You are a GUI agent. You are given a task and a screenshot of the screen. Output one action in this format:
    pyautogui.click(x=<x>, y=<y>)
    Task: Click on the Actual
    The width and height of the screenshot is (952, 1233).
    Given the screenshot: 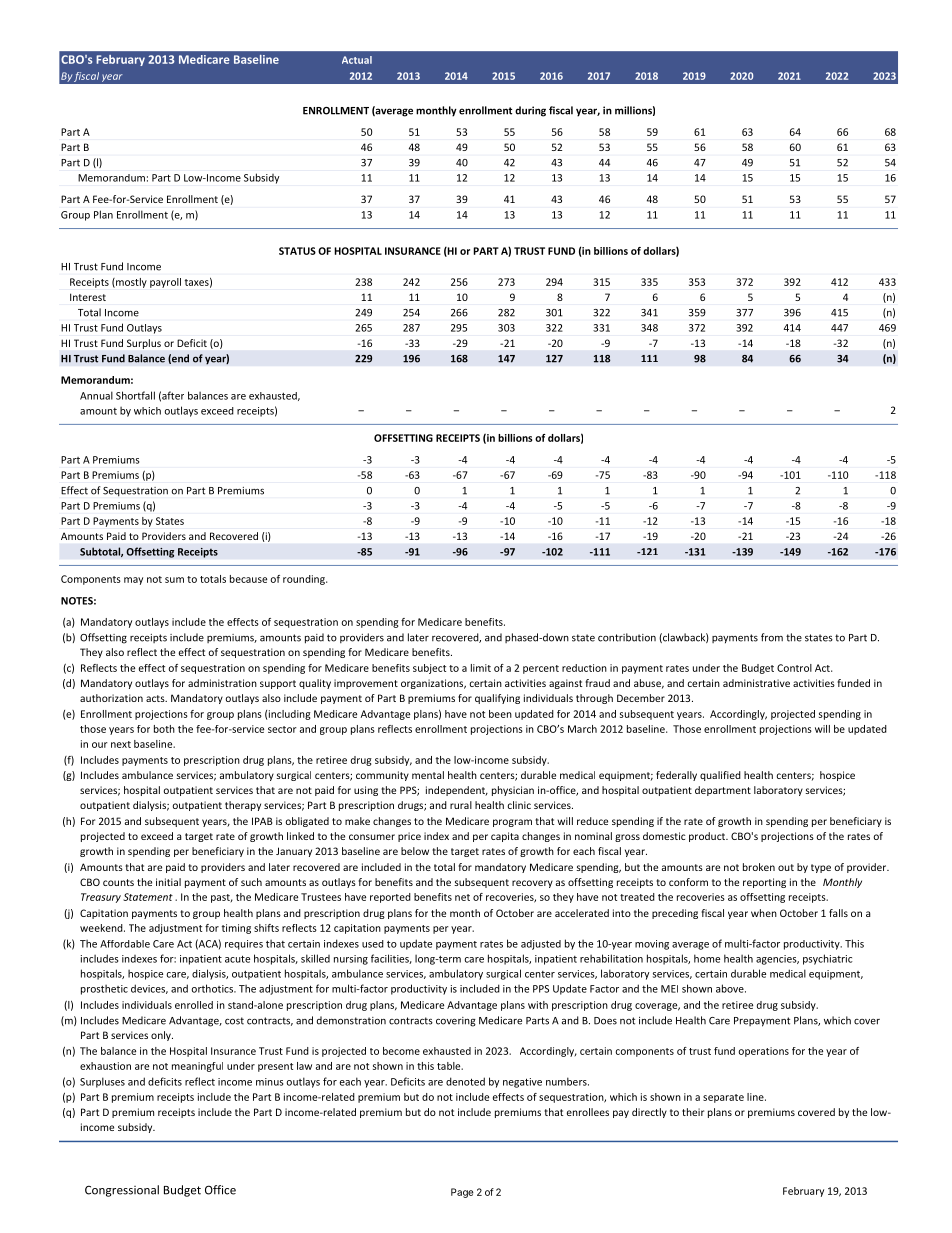 What is the action you would take?
    pyautogui.click(x=357, y=60)
